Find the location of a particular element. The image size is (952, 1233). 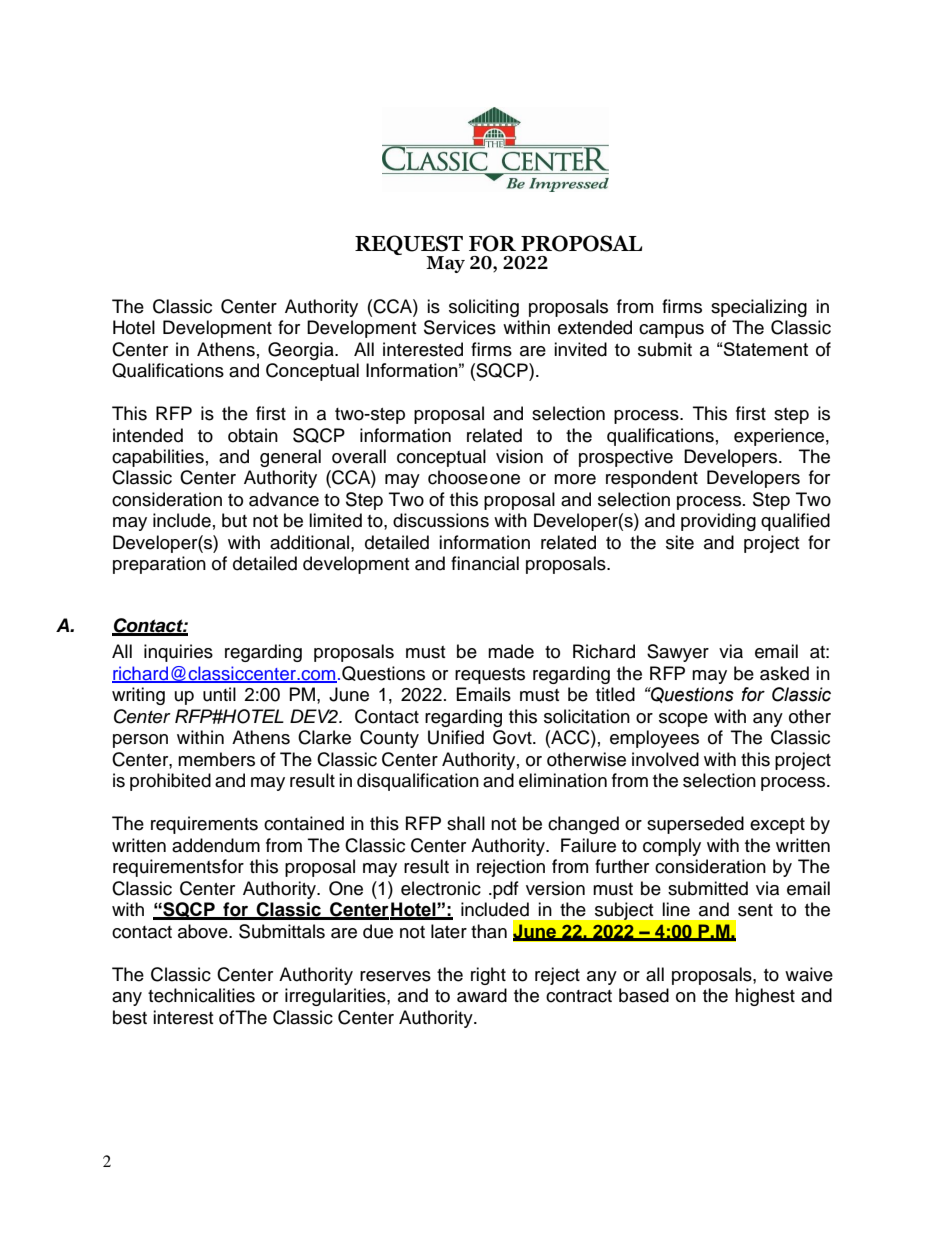

made is located at coordinates (511, 651).
